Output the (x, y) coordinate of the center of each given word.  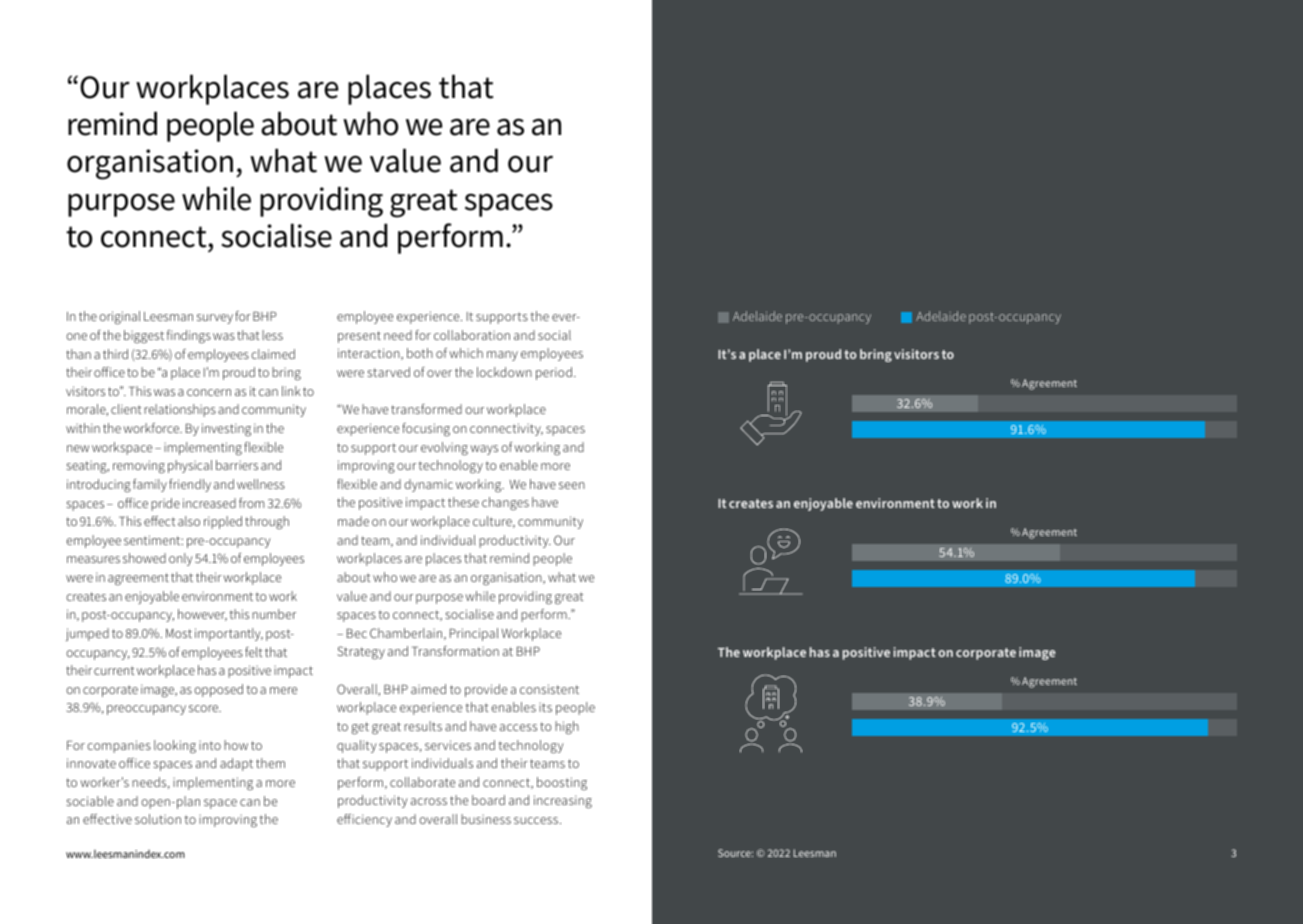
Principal (474, 634)
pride (165, 504)
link (291, 391)
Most (179, 633)
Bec (357, 633)
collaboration (472, 335)
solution (158, 819)
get (360, 728)
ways (484, 450)
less (272, 335)
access (518, 727)
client (126, 409)
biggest (144, 336)
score (205, 708)
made (353, 521)
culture (493, 522)
